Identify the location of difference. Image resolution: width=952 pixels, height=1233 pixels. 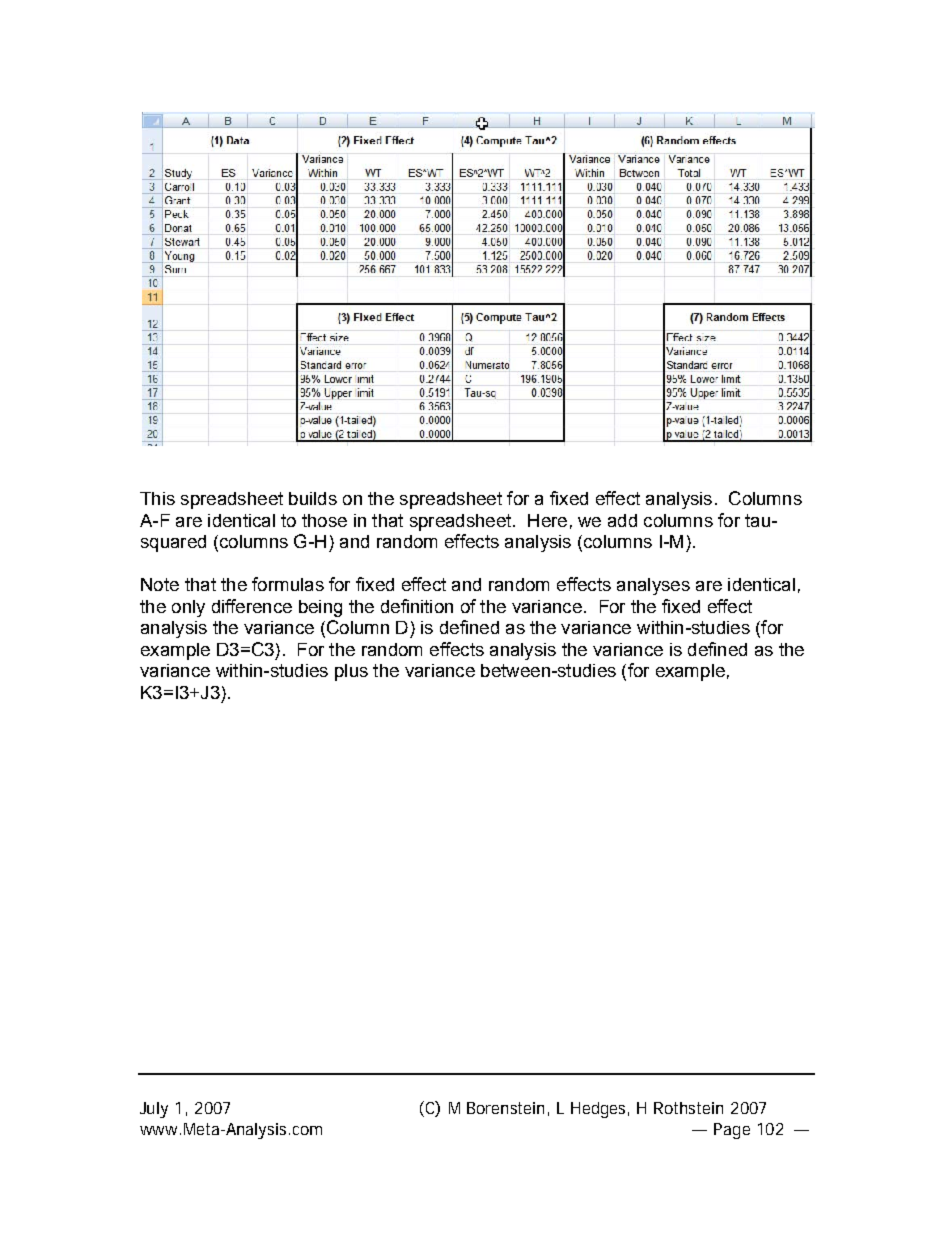
(252, 606).
